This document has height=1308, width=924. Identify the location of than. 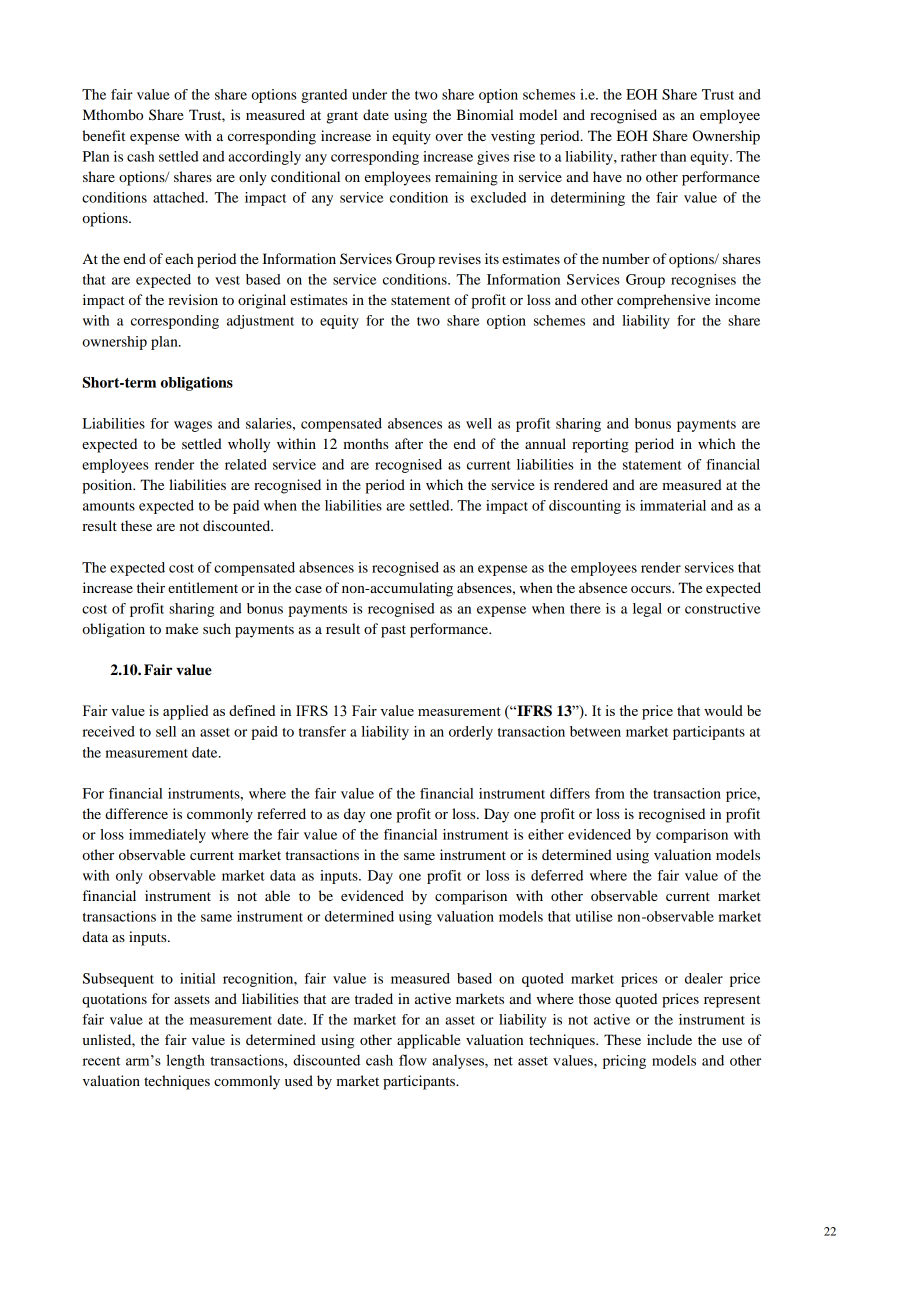
(673, 156).
